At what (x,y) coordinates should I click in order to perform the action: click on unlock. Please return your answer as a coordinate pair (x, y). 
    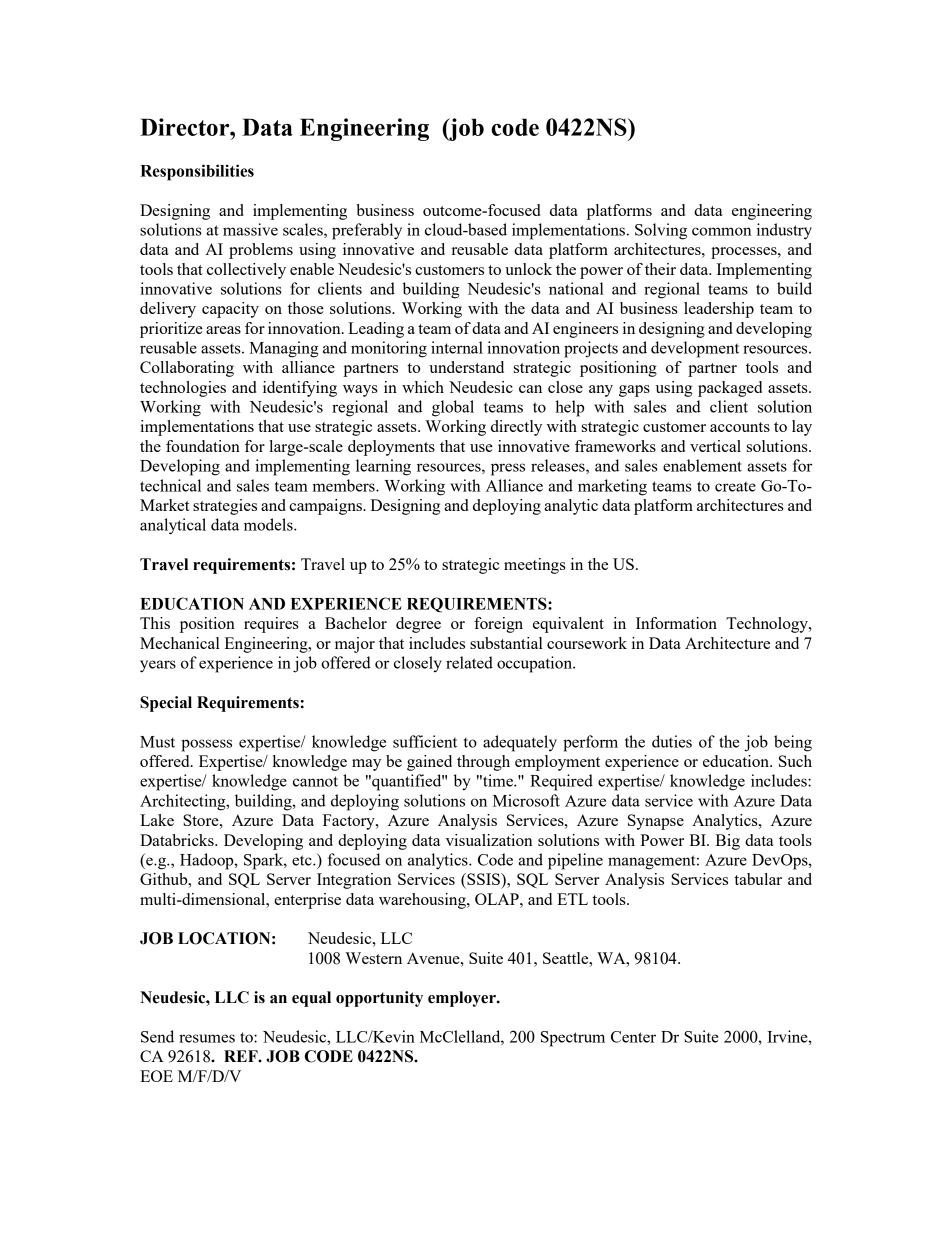
    Looking at the image, I should click on (528, 269).
